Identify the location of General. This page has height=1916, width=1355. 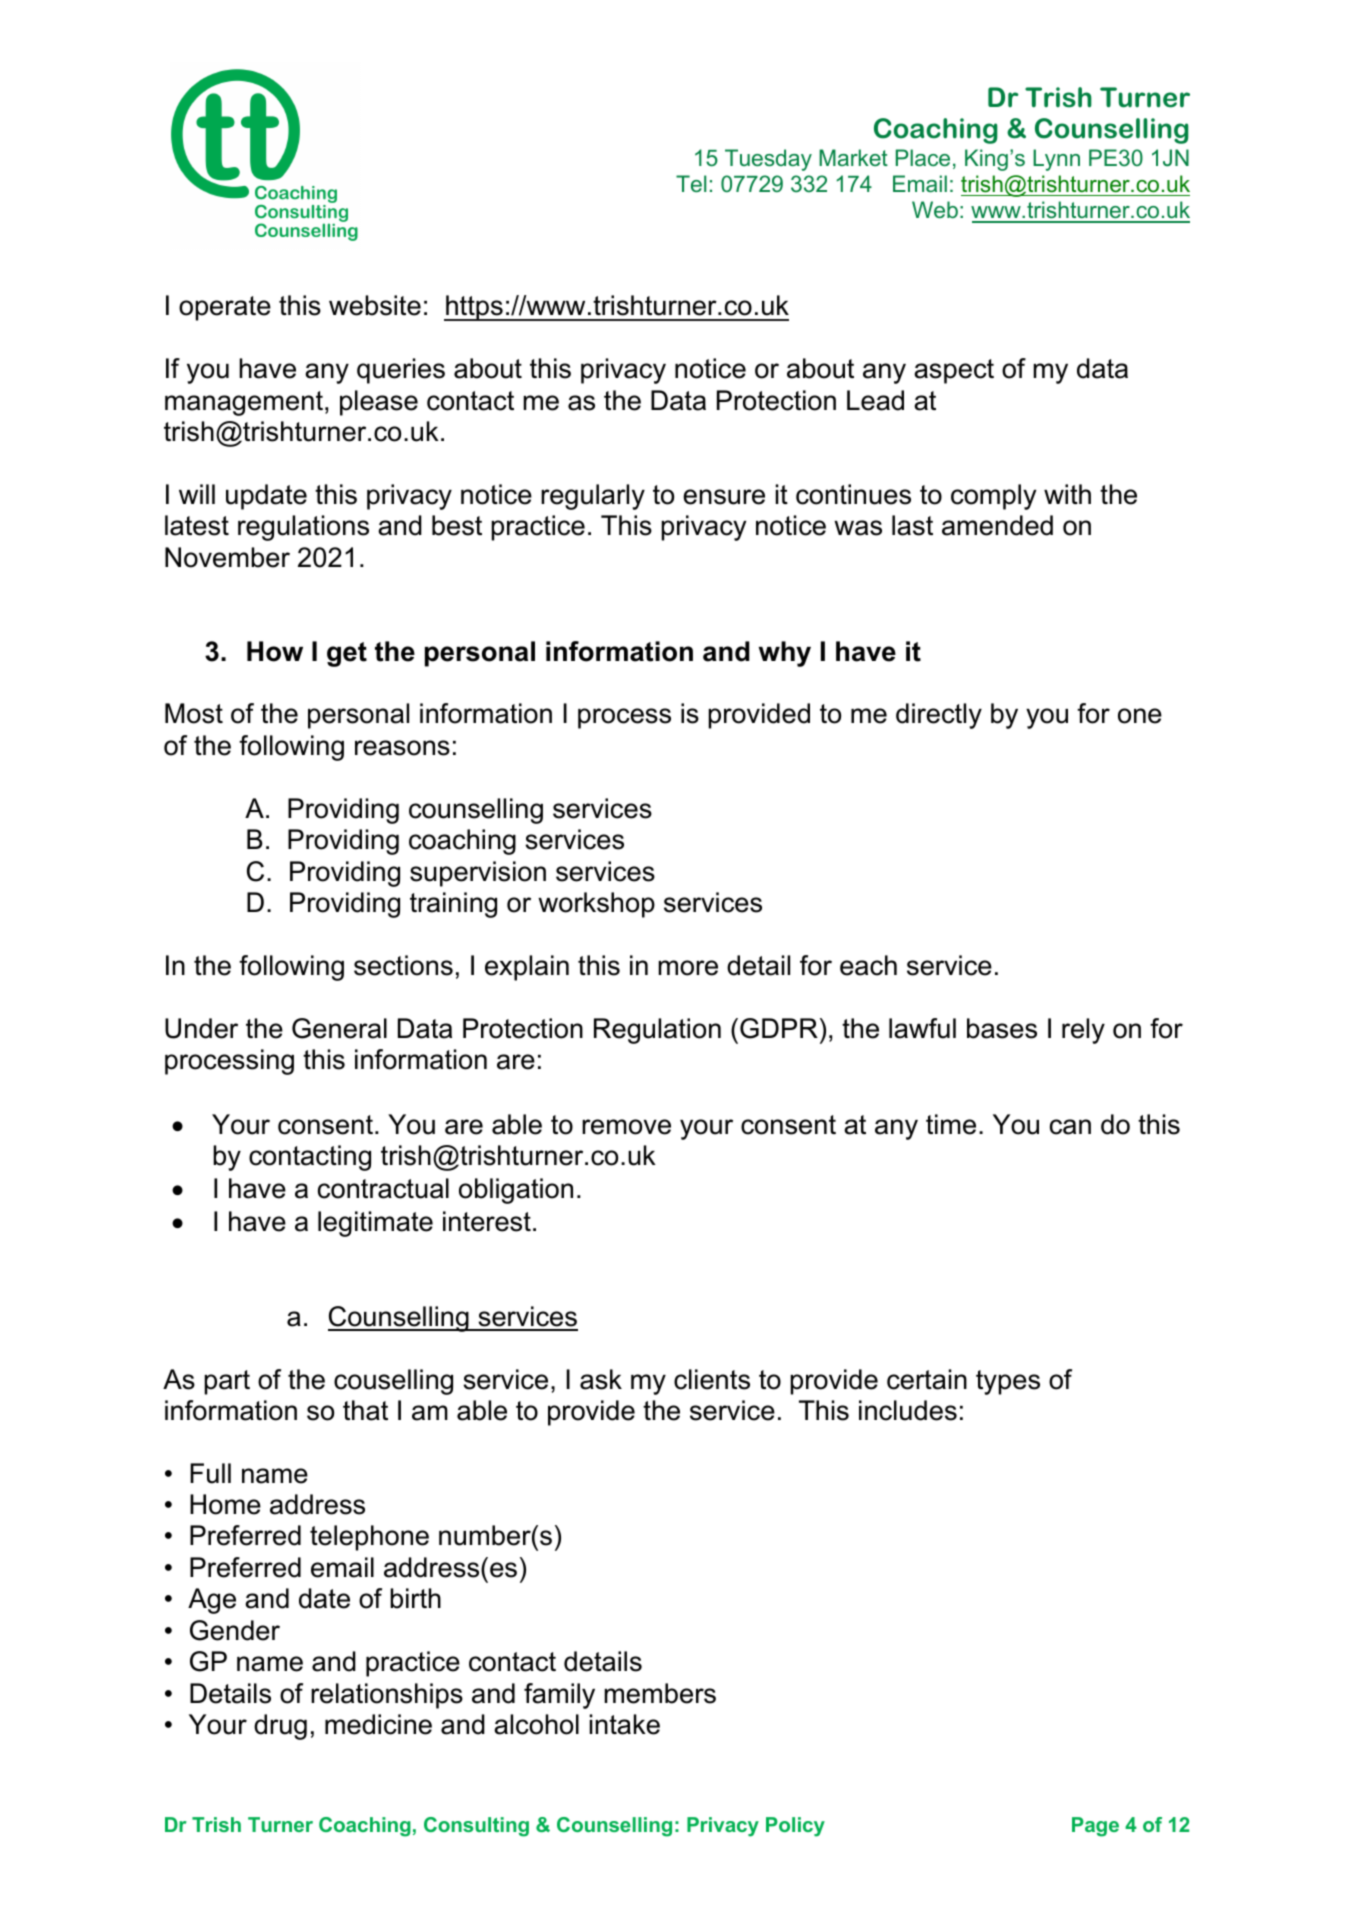
(339, 1028).
